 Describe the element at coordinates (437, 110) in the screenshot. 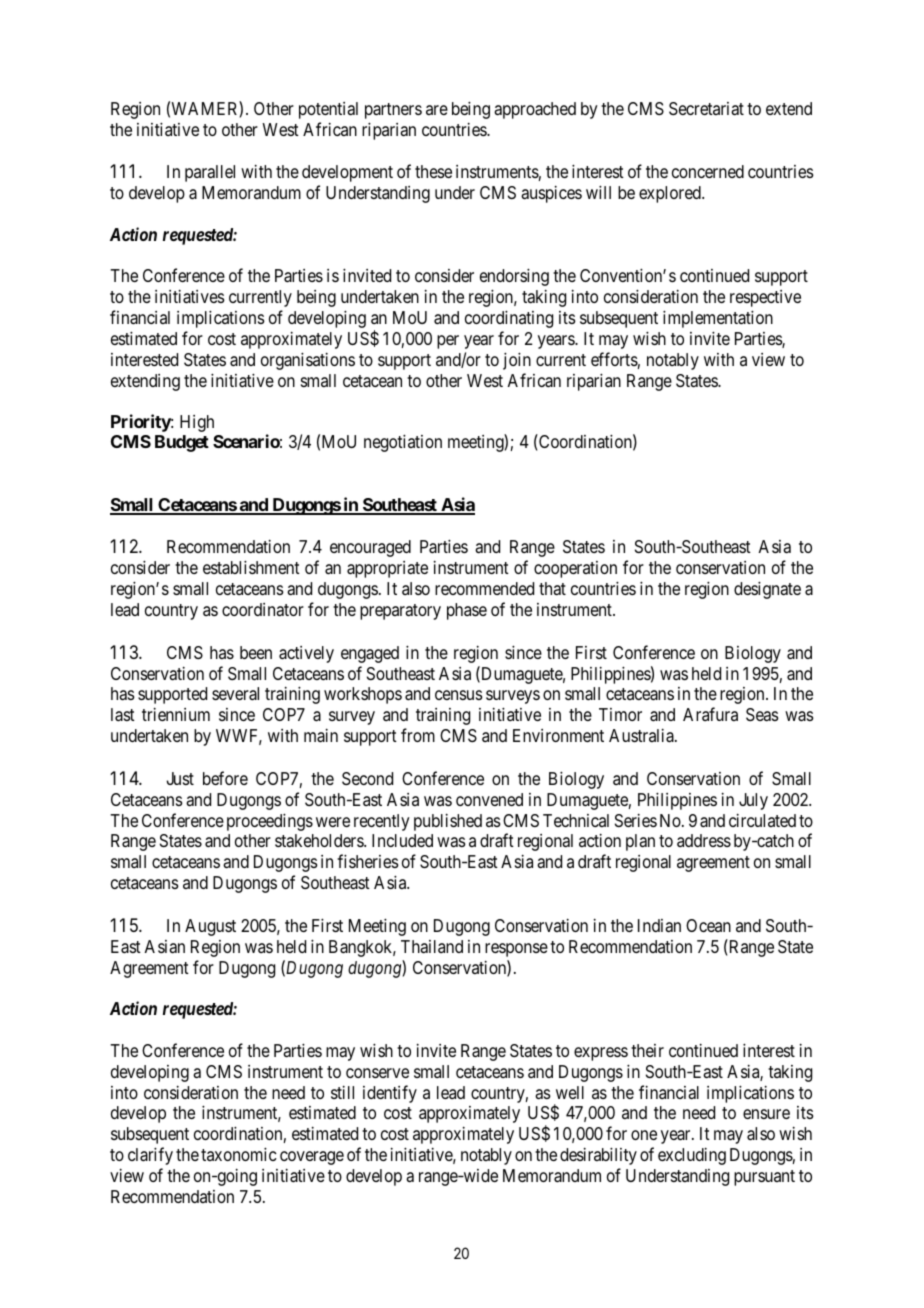

I see `are` at that location.
